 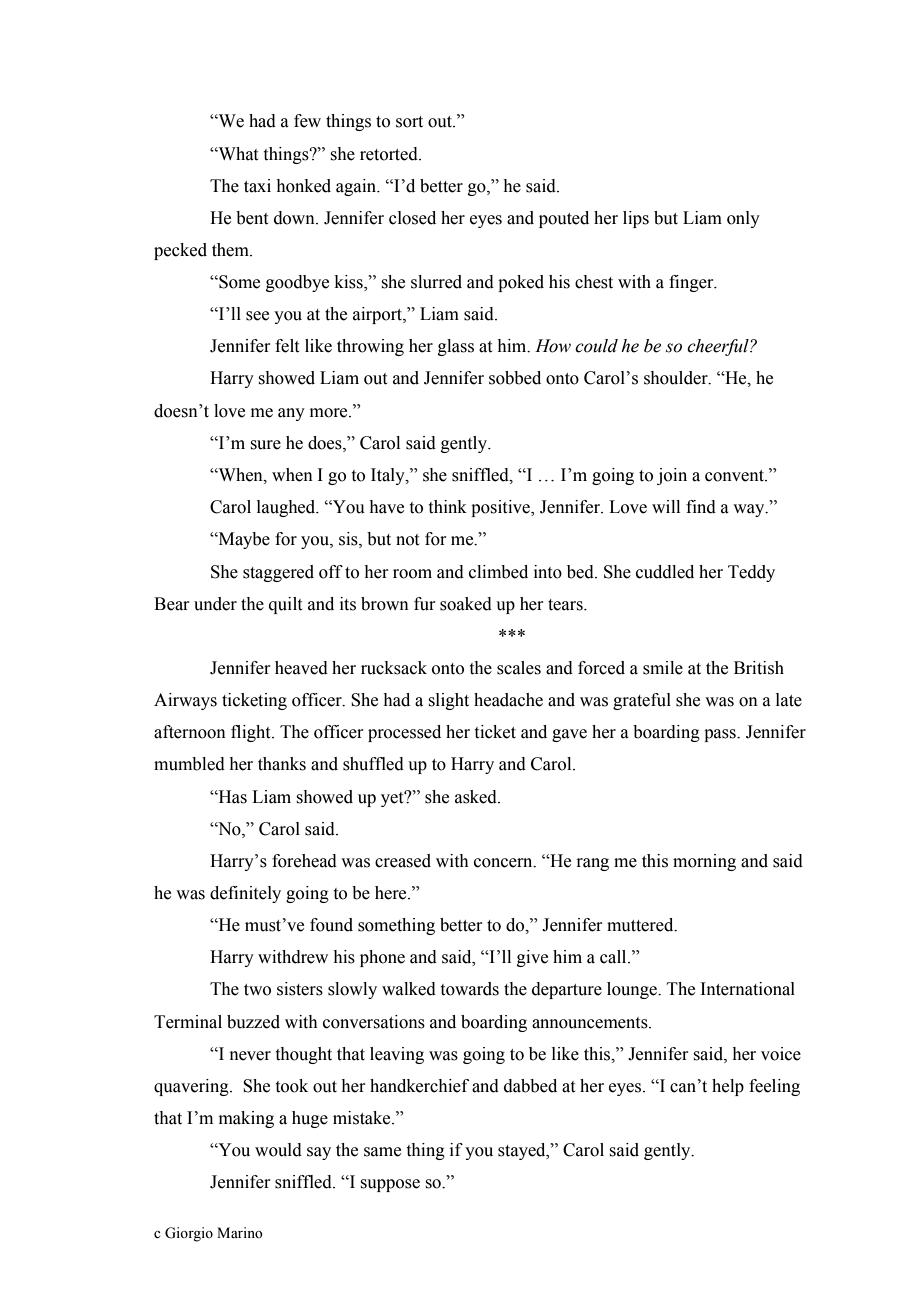 What do you see at coordinates (508, 700) in the image?
I see `headache` at bounding box center [508, 700].
